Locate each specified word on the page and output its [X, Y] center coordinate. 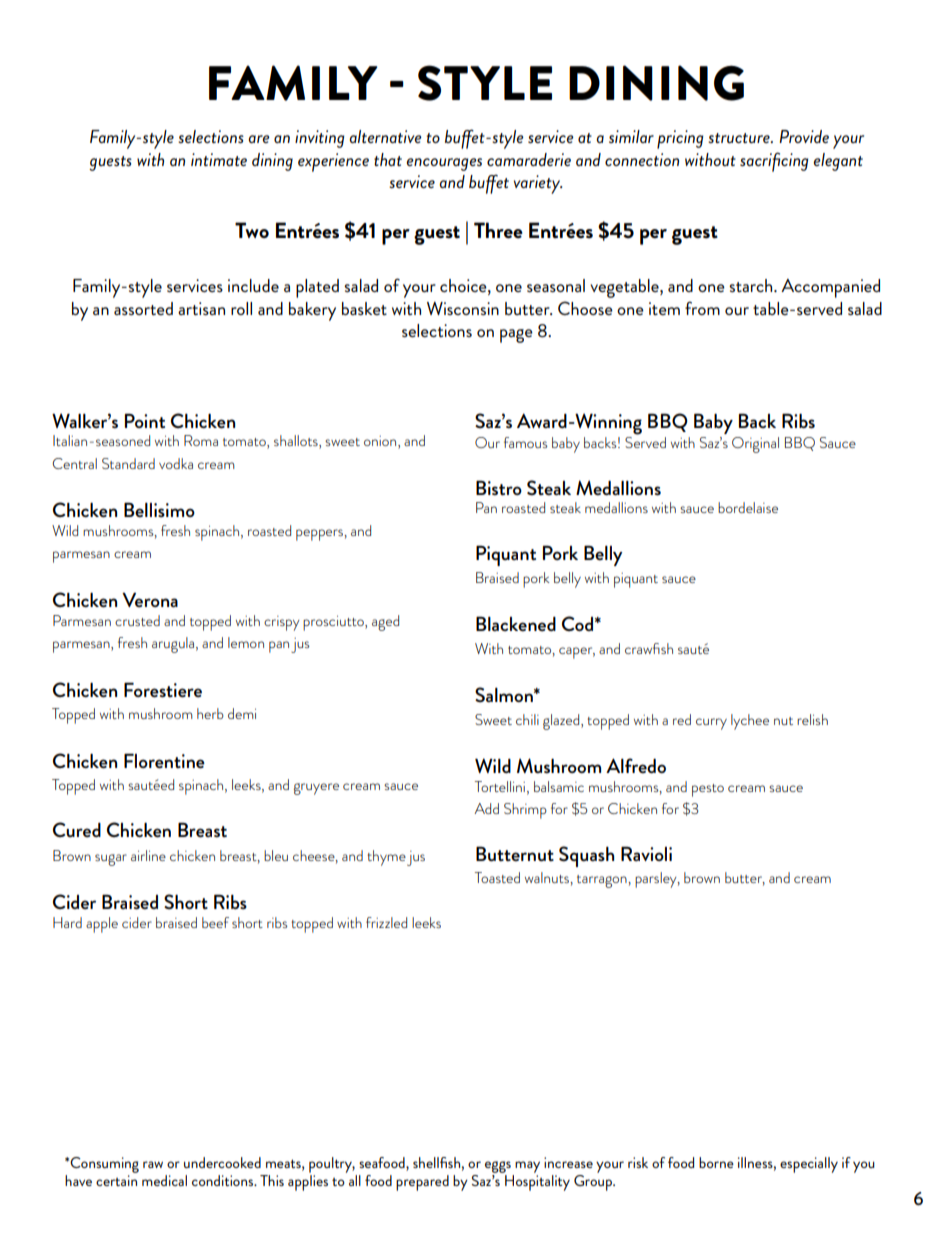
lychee [750, 722]
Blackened [516, 623]
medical [164, 1180]
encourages [444, 164]
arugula [174, 645]
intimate [219, 159]
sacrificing [774, 162]
